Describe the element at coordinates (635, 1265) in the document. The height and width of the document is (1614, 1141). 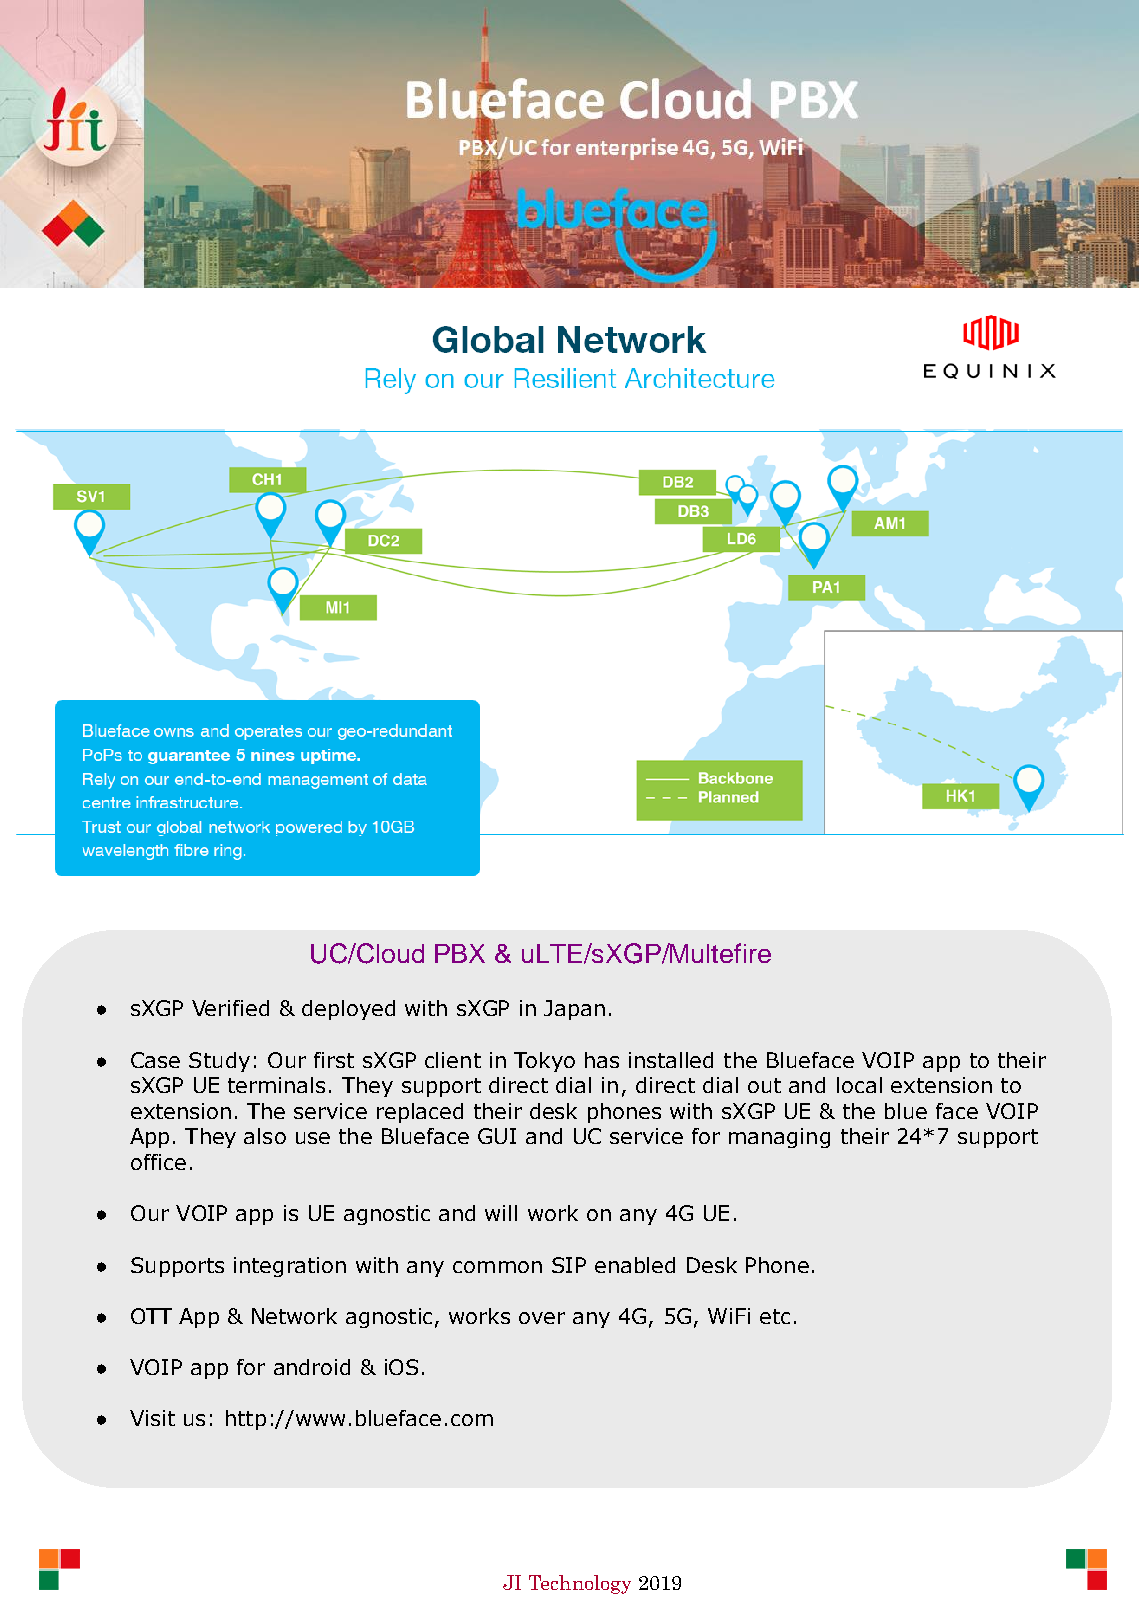
I see `enabled` at that location.
